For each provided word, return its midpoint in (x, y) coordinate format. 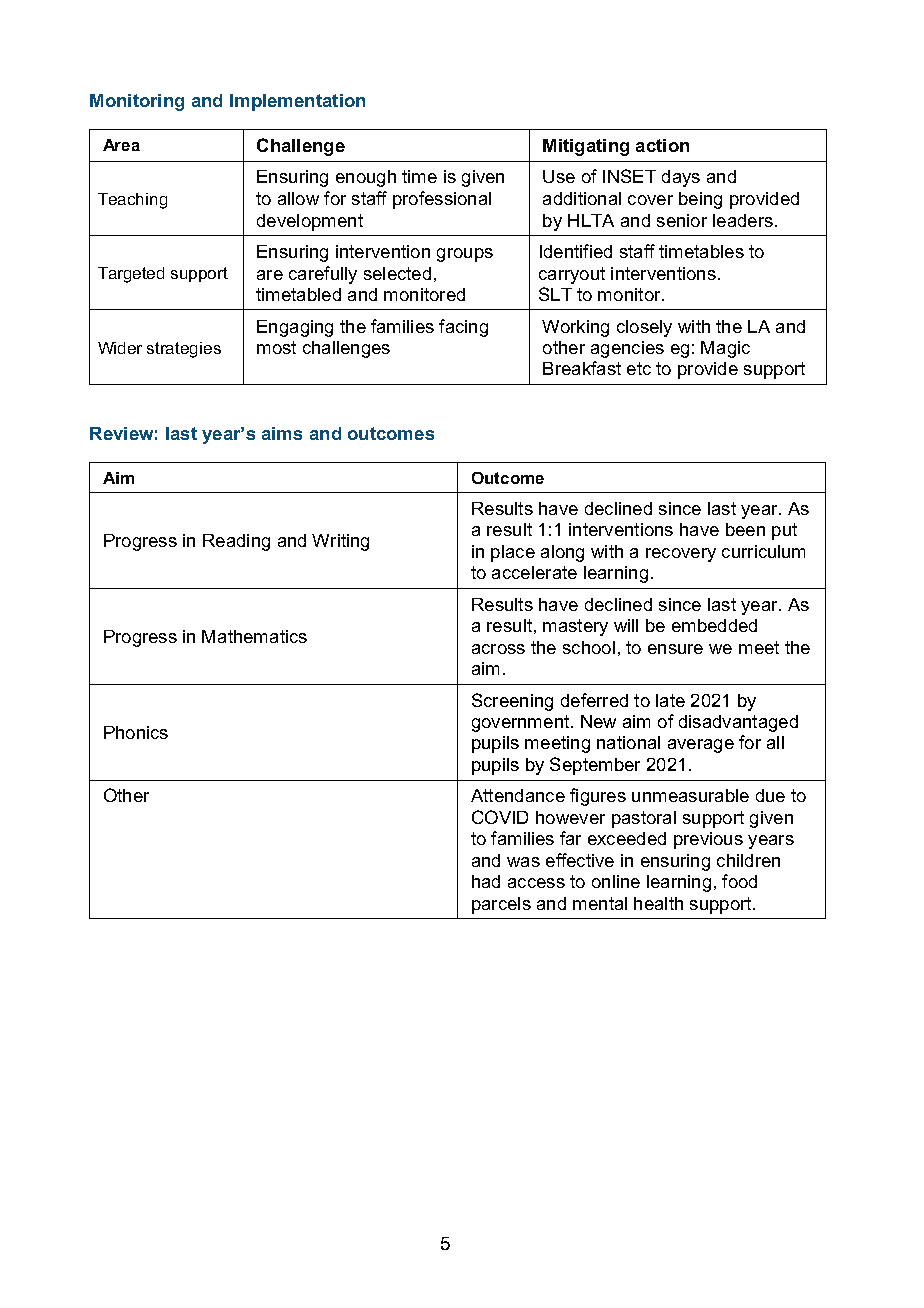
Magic (725, 349)
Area (121, 145)
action (662, 145)
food (739, 881)
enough (366, 178)
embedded (714, 625)
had (486, 881)
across (498, 649)
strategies (184, 350)
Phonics (136, 732)
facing (463, 328)
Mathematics (254, 636)
